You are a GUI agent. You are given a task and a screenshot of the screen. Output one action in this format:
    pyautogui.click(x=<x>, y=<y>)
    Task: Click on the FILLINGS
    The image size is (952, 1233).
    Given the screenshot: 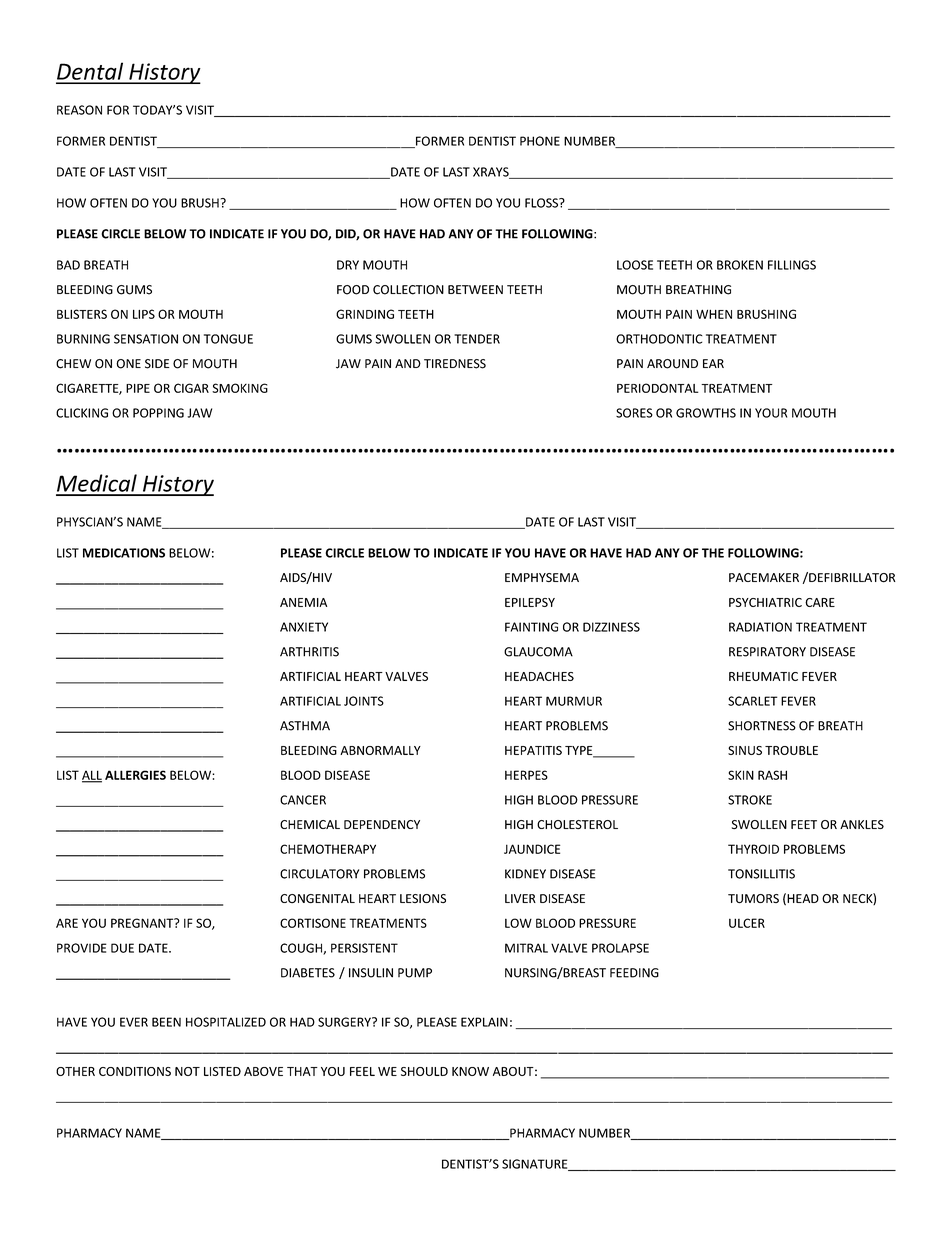 What is the action you would take?
    pyautogui.click(x=792, y=265)
